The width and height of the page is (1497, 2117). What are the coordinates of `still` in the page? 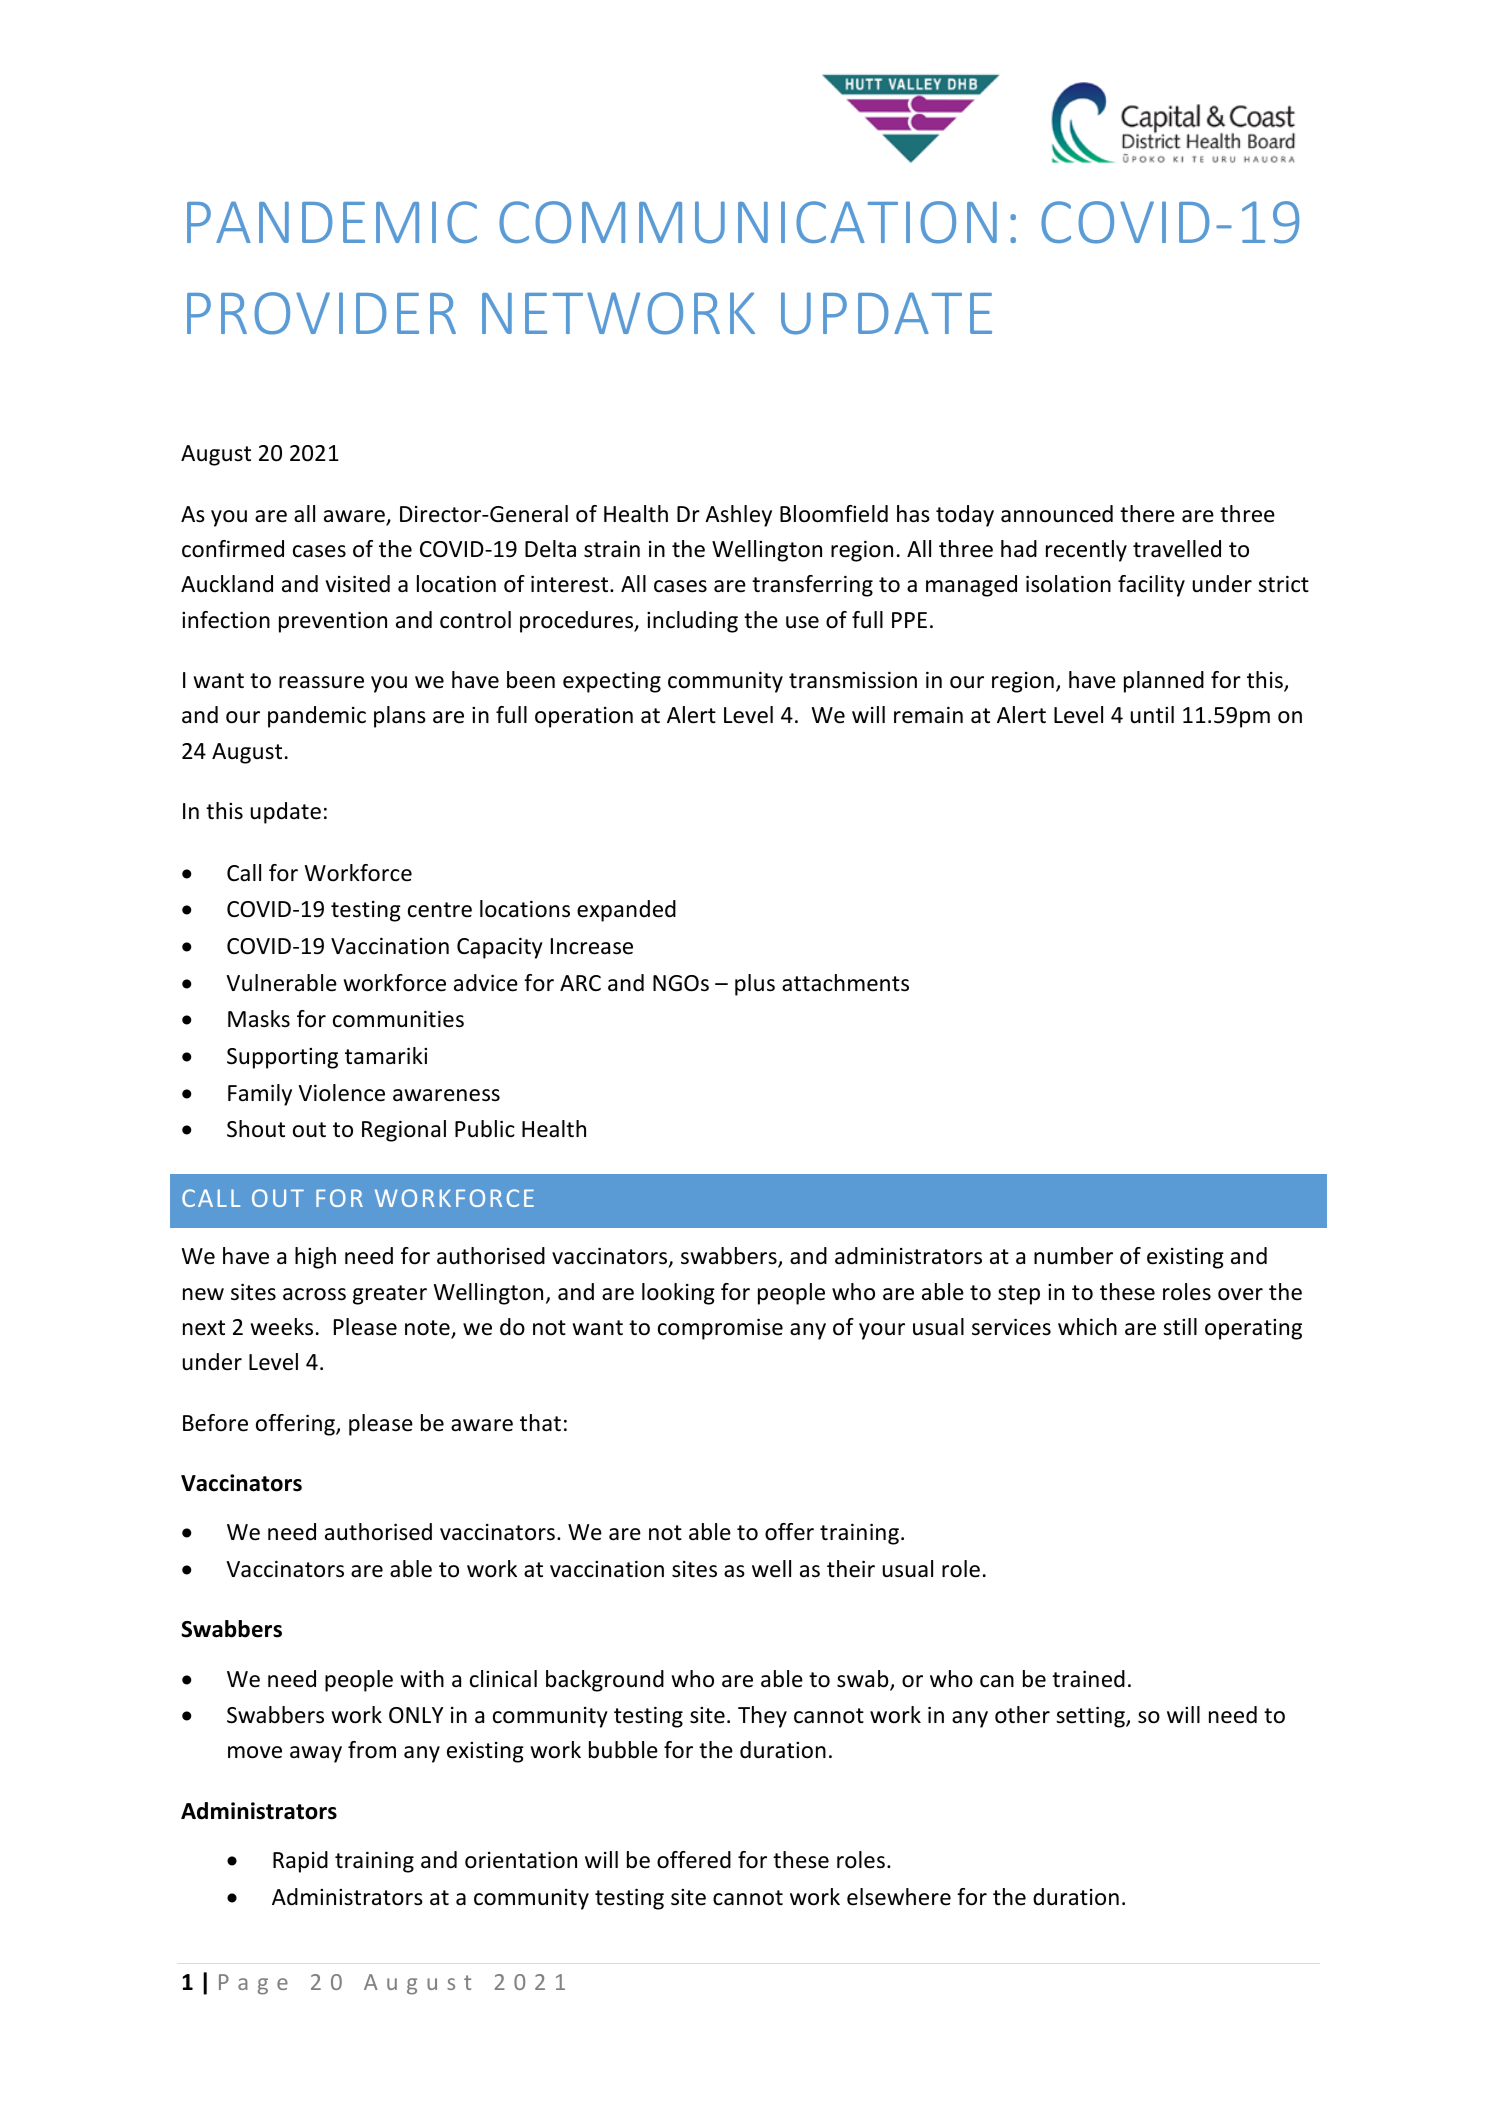 It's located at (1180, 1327).
